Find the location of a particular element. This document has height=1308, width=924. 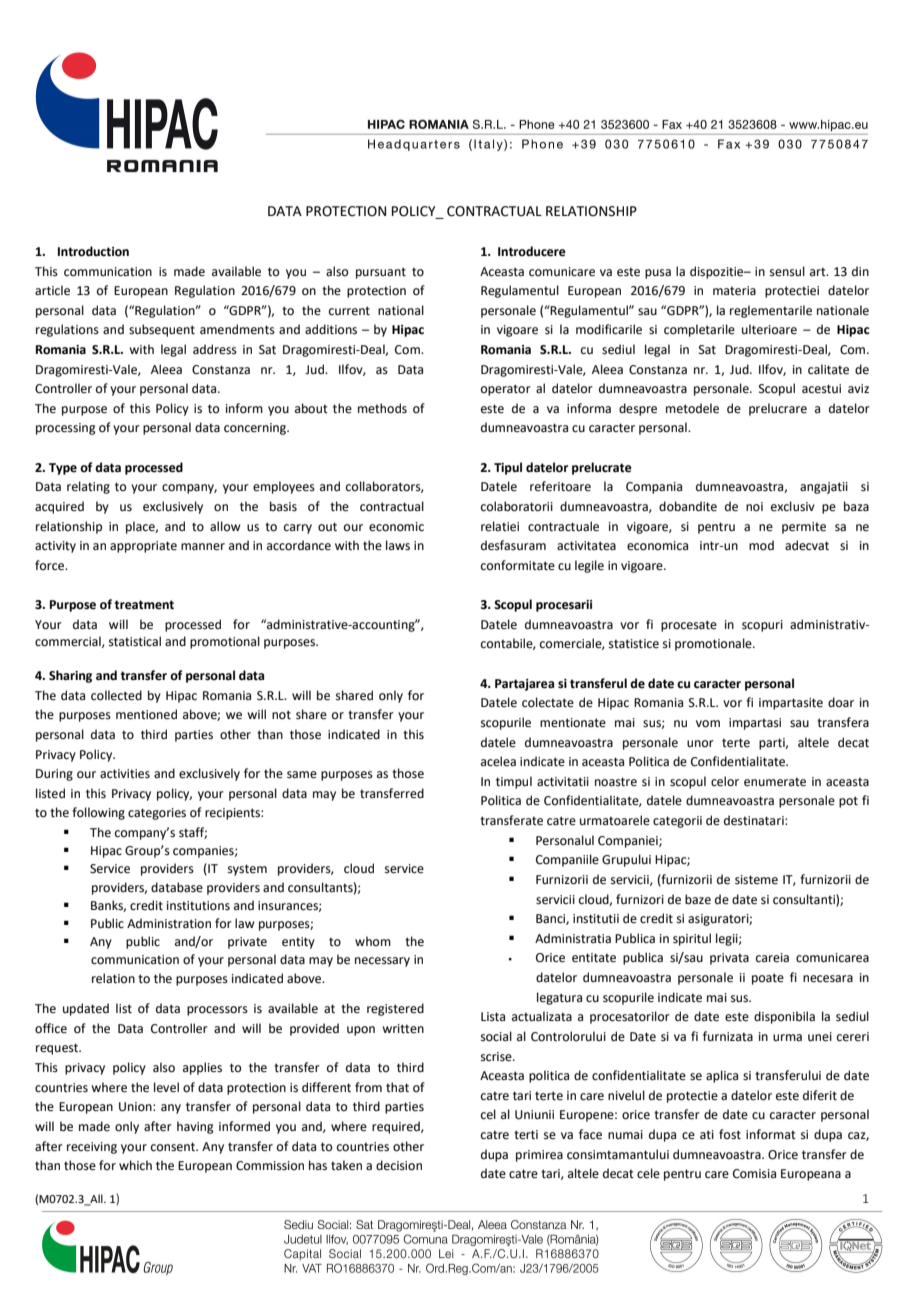

materia is located at coordinates (734, 291).
